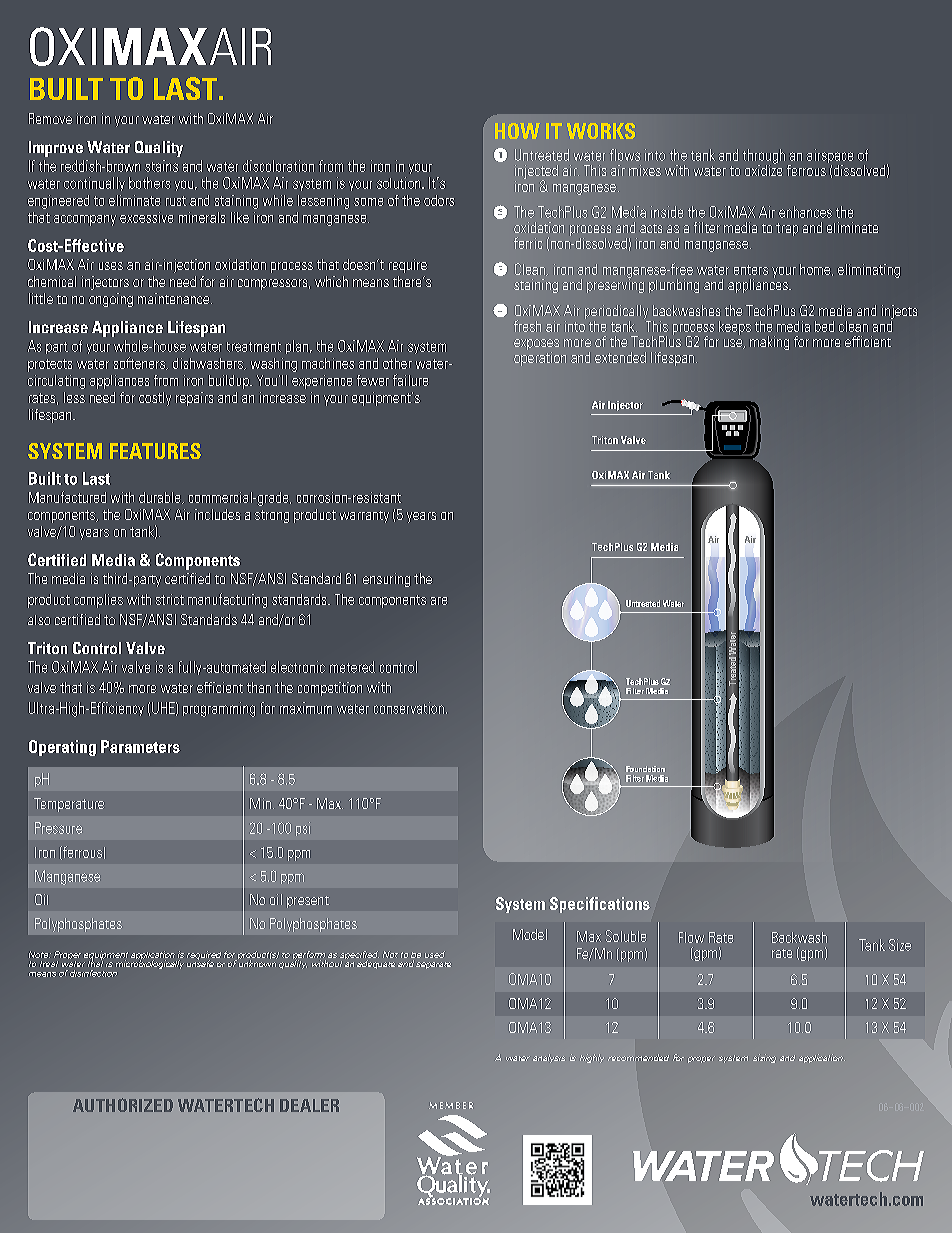 This screenshot has height=1233, width=952. I want to click on analysis, so click(549, 1058).
